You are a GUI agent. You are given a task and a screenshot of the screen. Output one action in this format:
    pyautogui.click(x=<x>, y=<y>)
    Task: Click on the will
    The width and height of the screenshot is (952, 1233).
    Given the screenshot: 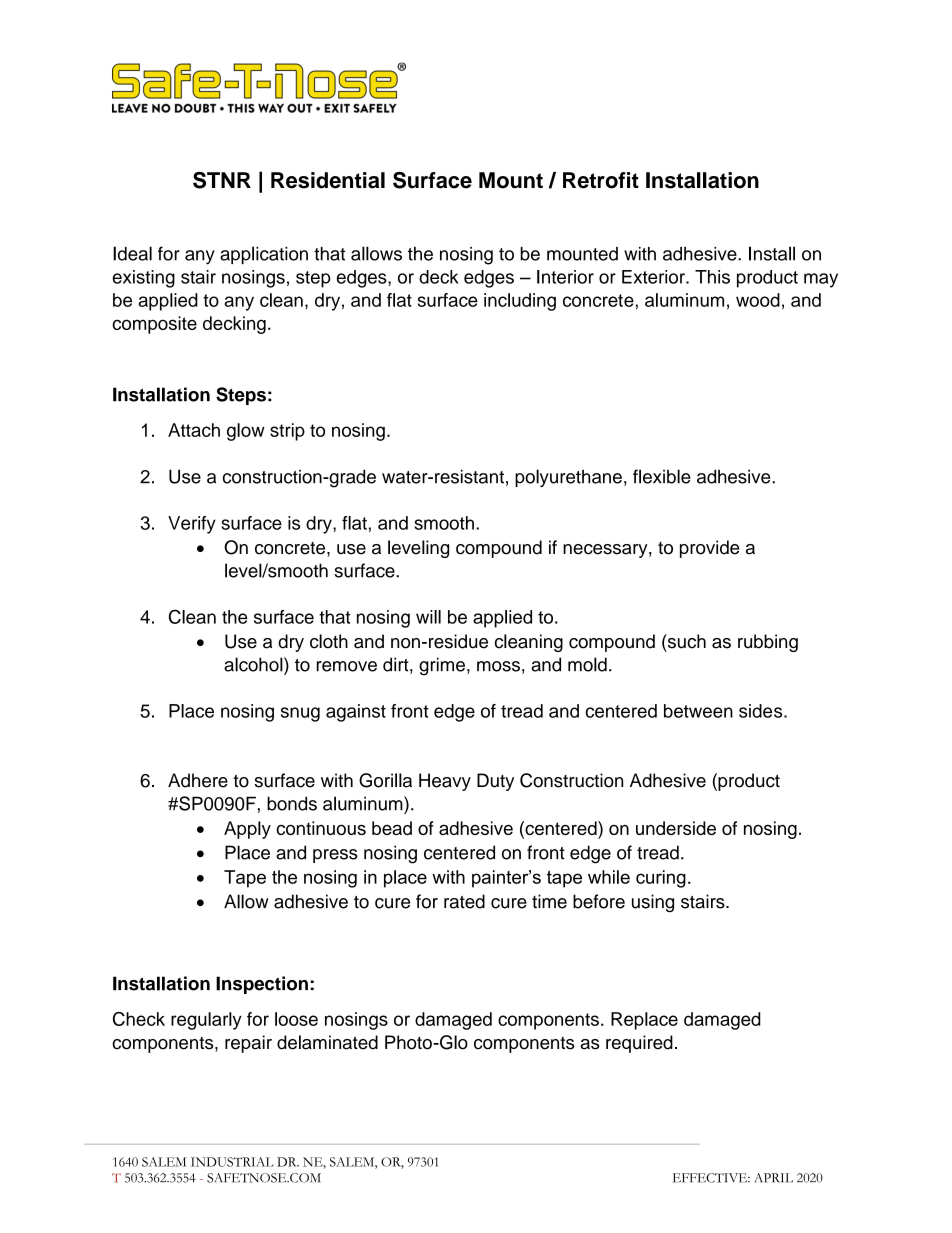 What is the action you would take?
    pyautogui.click(x=428, y=617)
